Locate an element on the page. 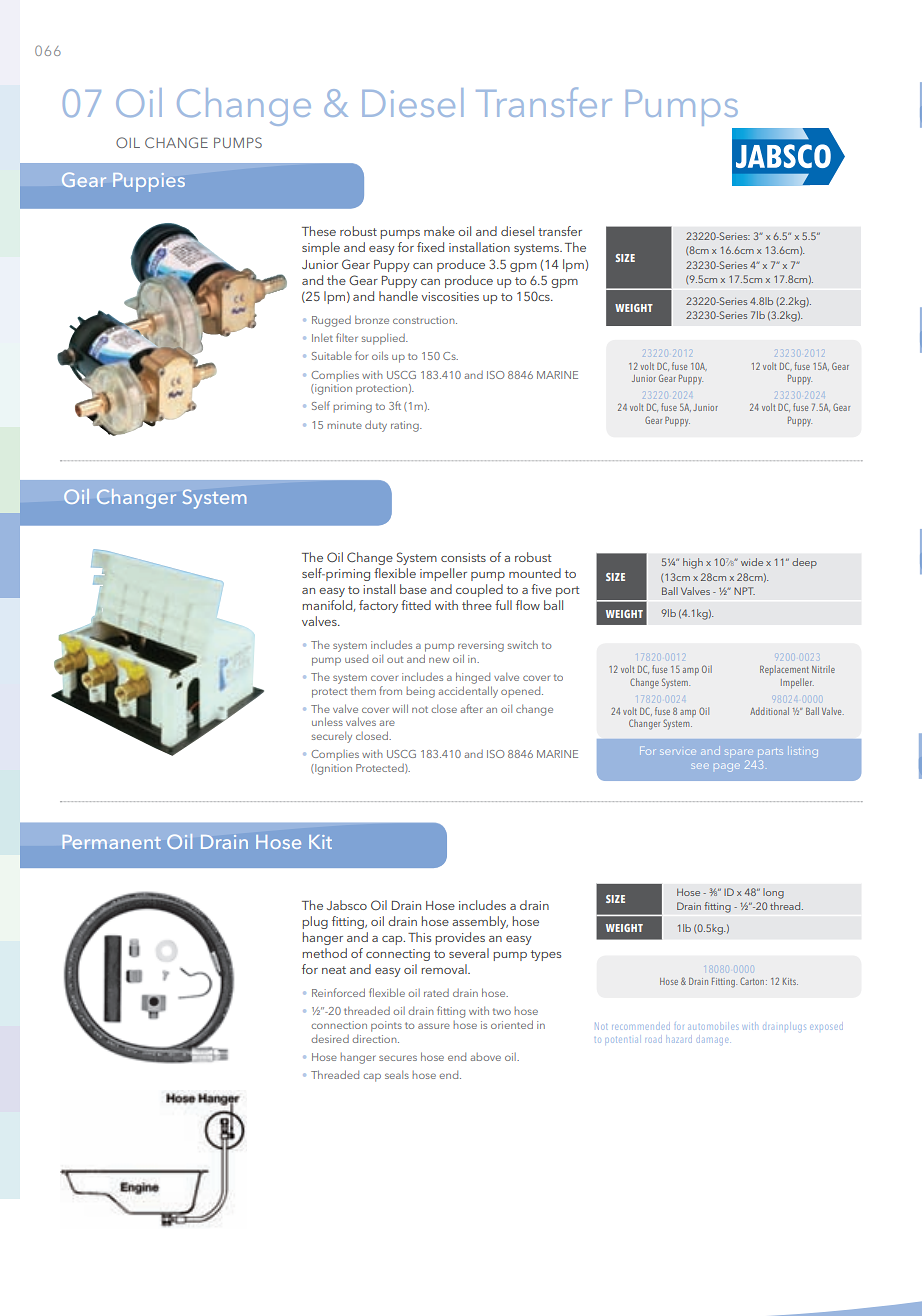  minute is located at coordinates (344, 425).
